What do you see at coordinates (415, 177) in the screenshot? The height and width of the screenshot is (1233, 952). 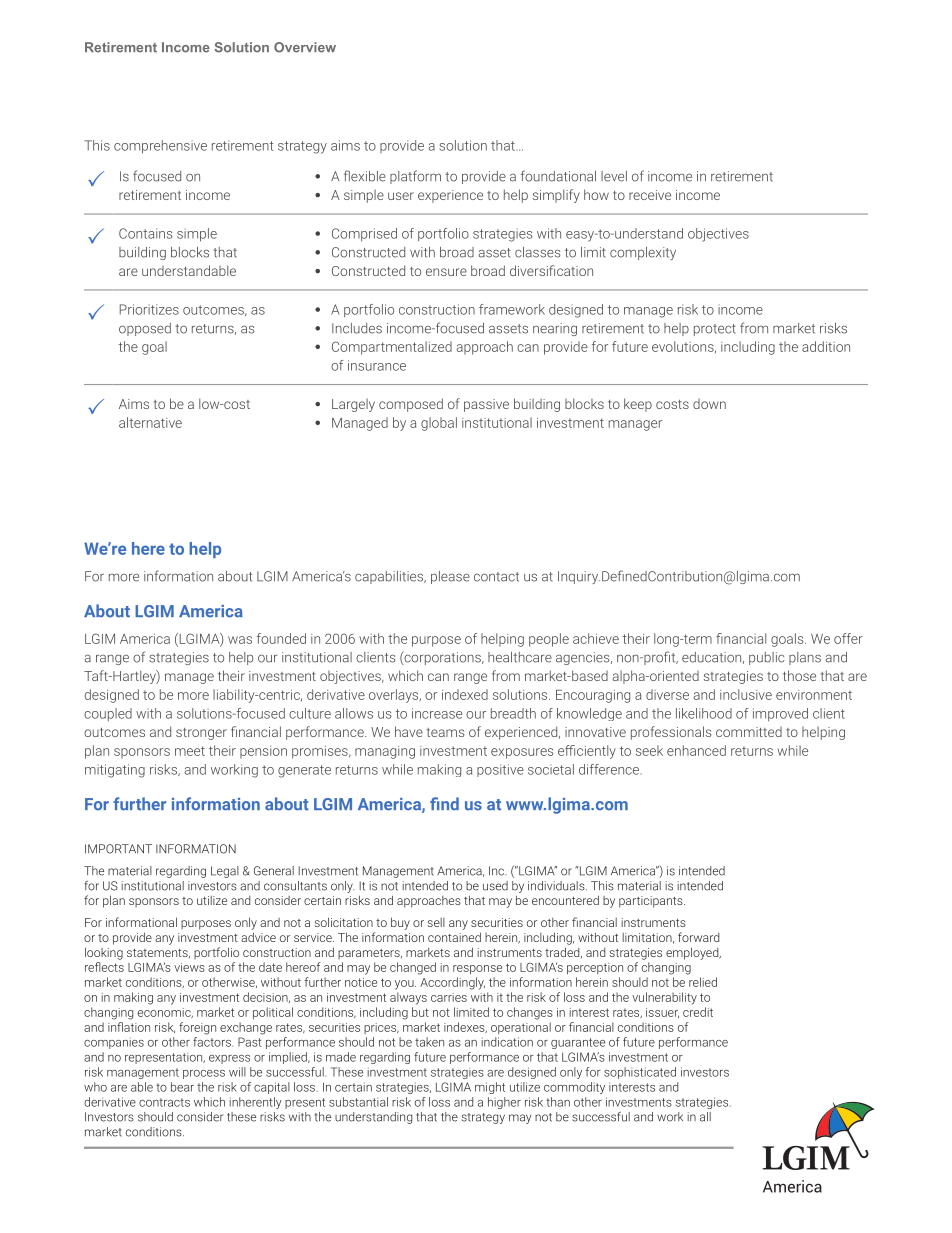 I see `platform` at bounding box center [415, 177].
